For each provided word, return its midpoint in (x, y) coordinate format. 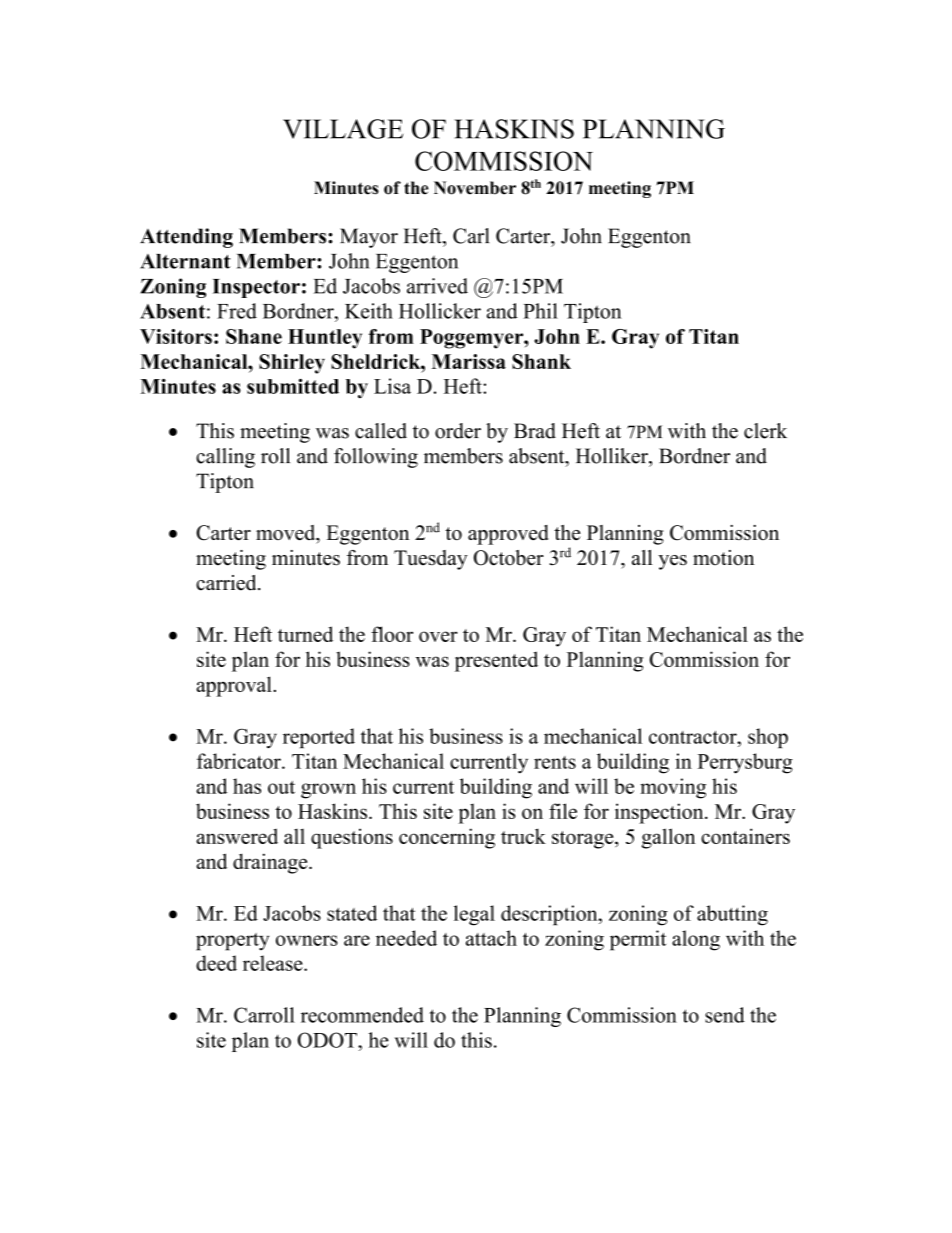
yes (672, 562)
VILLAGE (343, 129)
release (274, 963)
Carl (471, 236)
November (475, 188)
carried (227, 583)
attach (491, 938)
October (509, 558)
